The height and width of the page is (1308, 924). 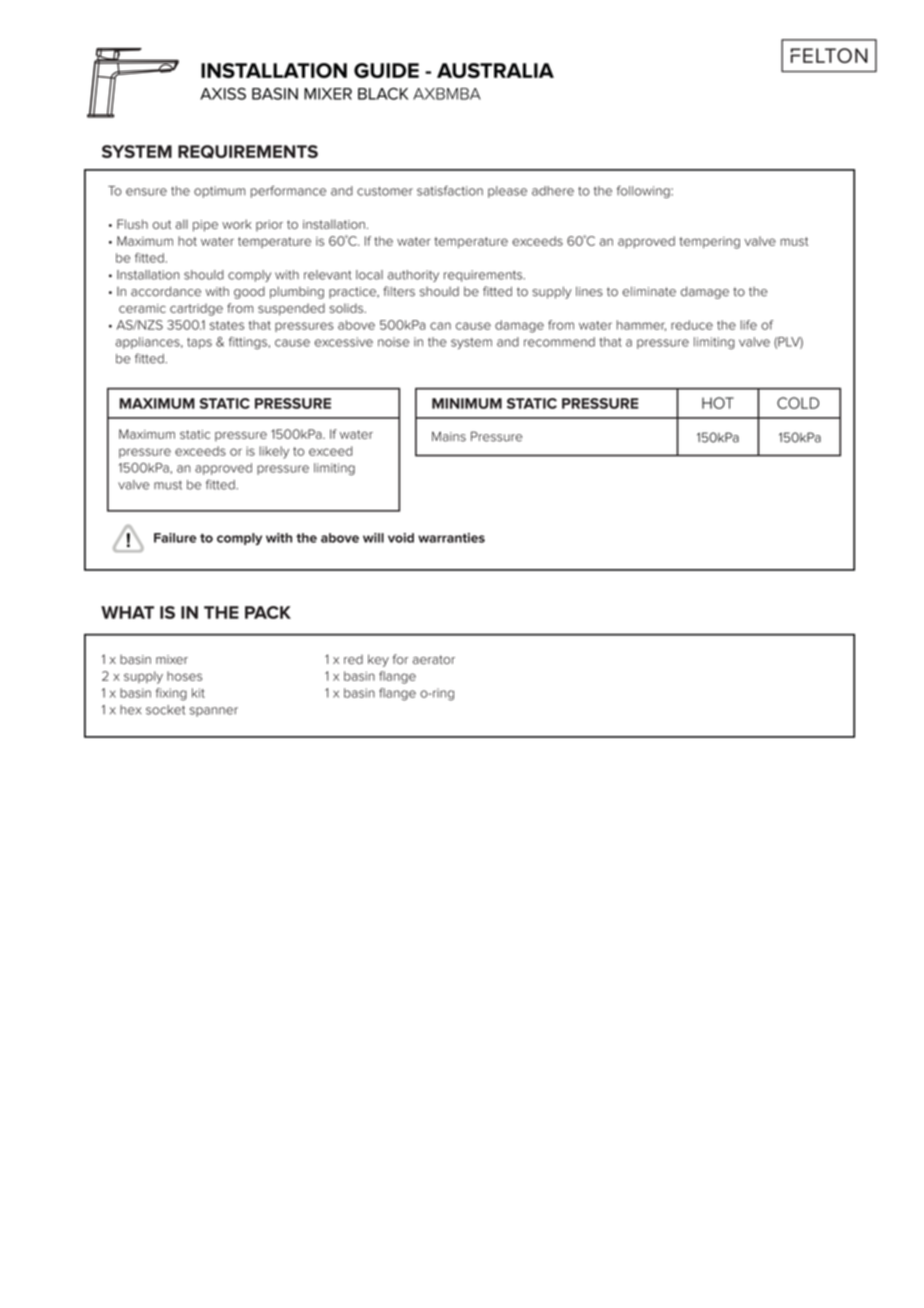 What do you see at coordinates (434, 659) in the page?
I see `aerator` at bounding box center [434, 659].
